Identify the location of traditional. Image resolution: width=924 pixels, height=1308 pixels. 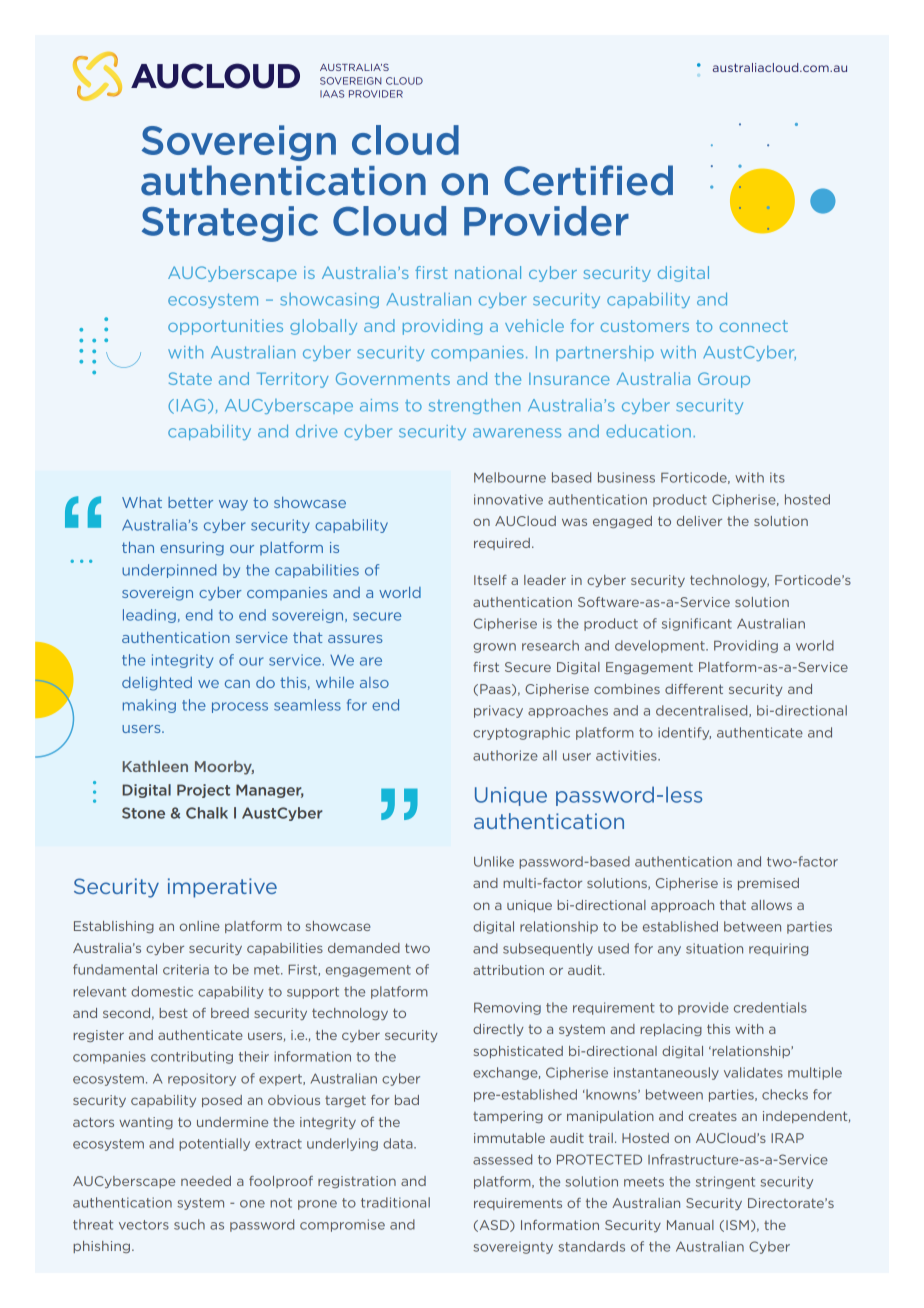
(395, 1202).
